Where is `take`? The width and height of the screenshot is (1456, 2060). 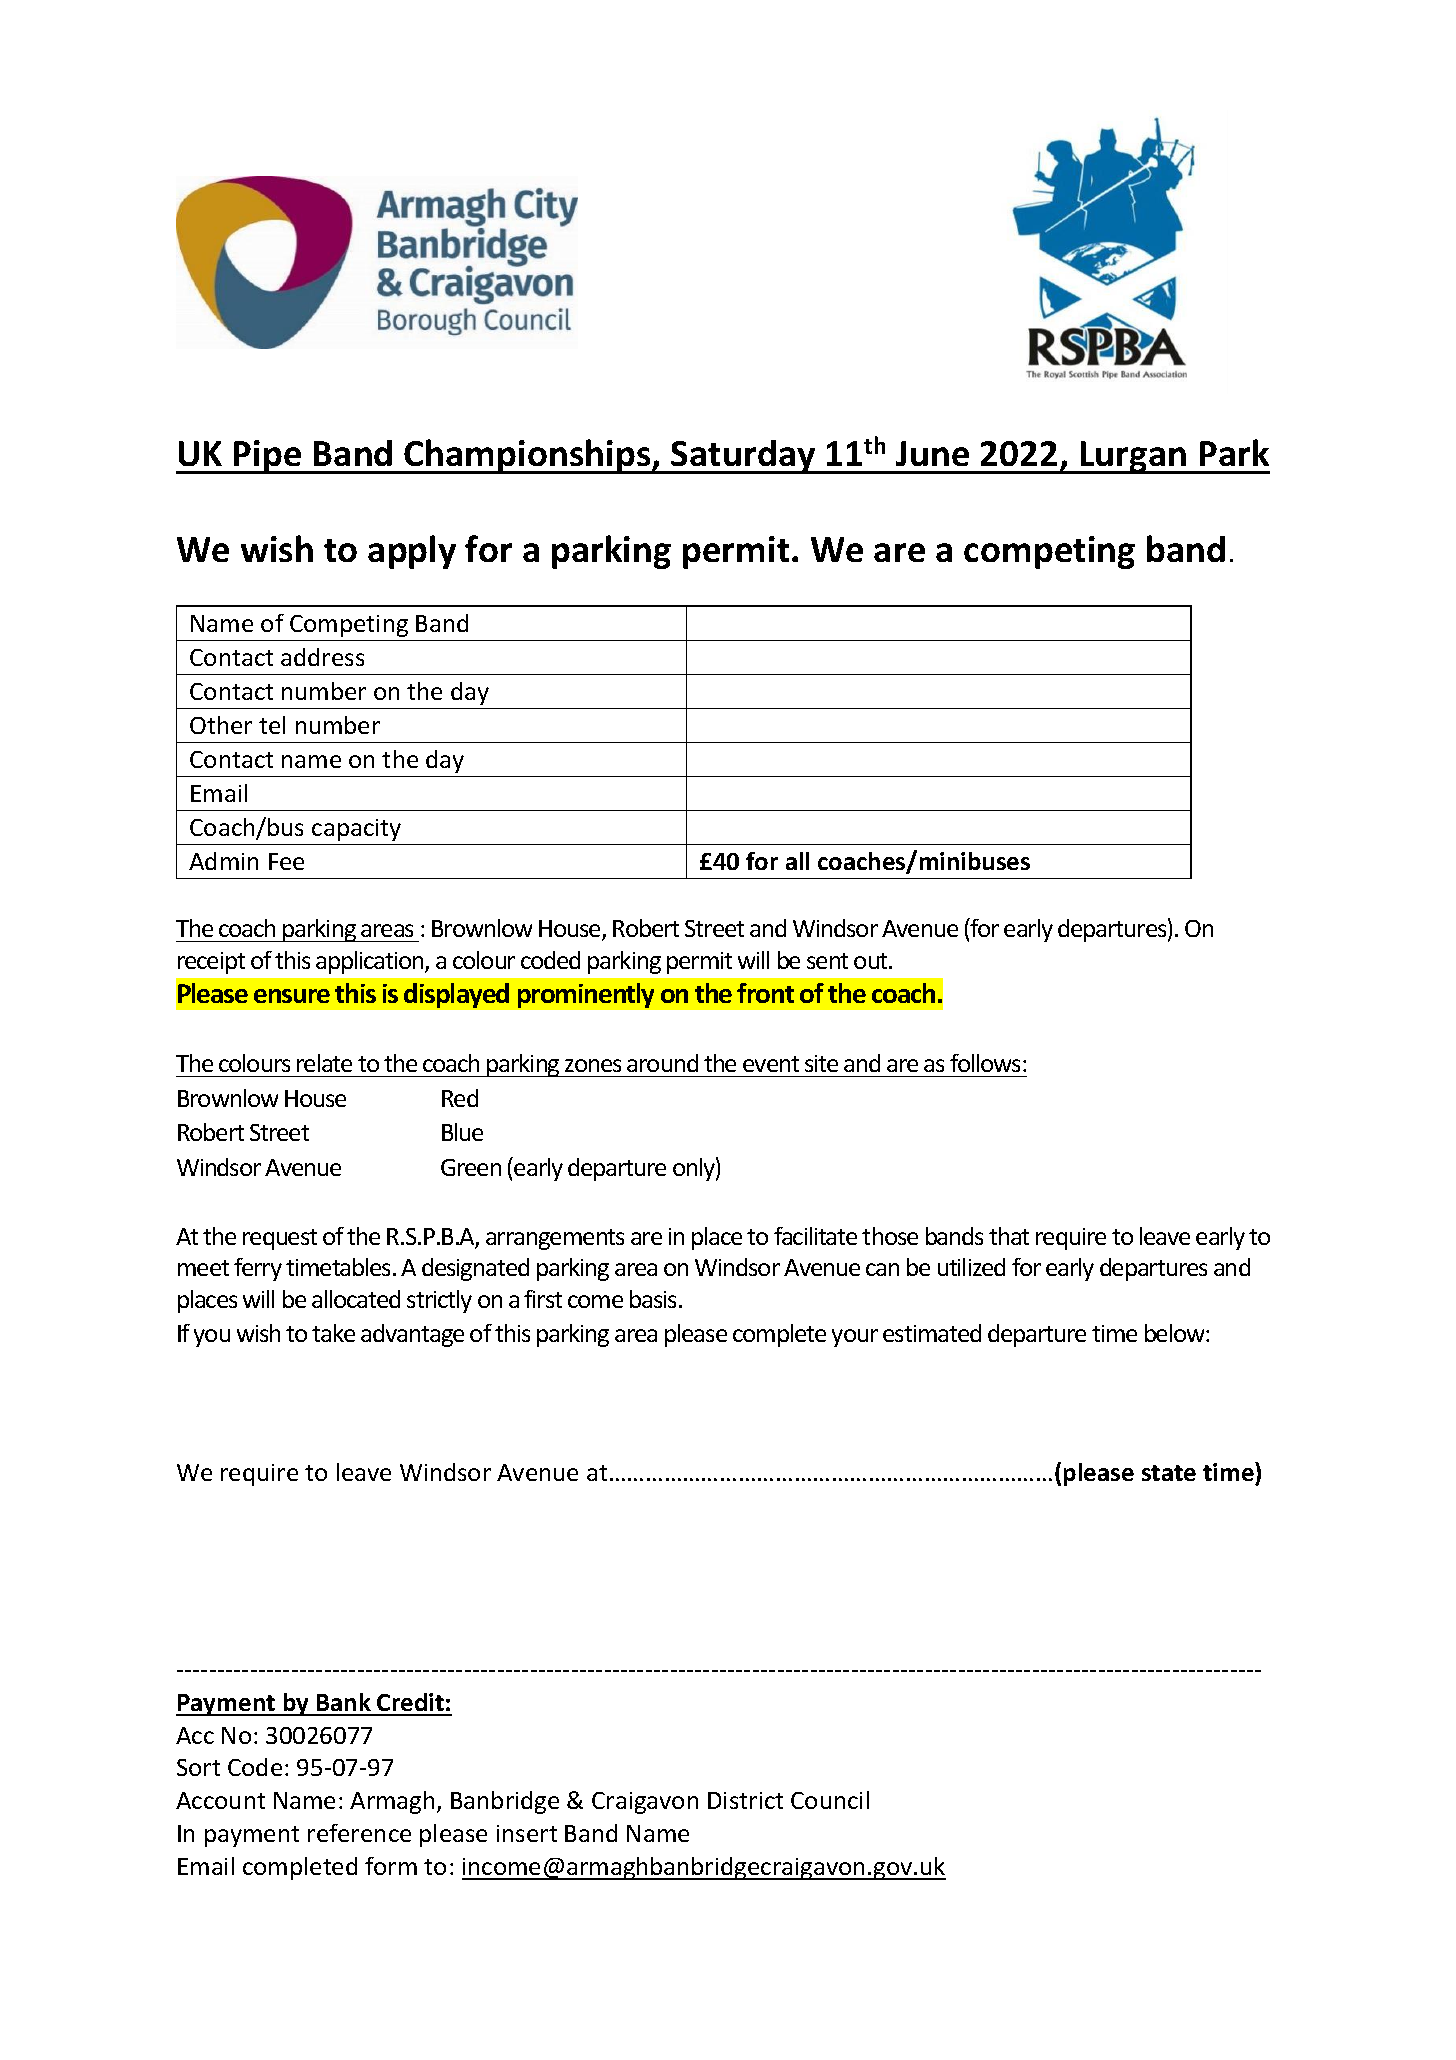
take is located at coordinates (333, 1333).
